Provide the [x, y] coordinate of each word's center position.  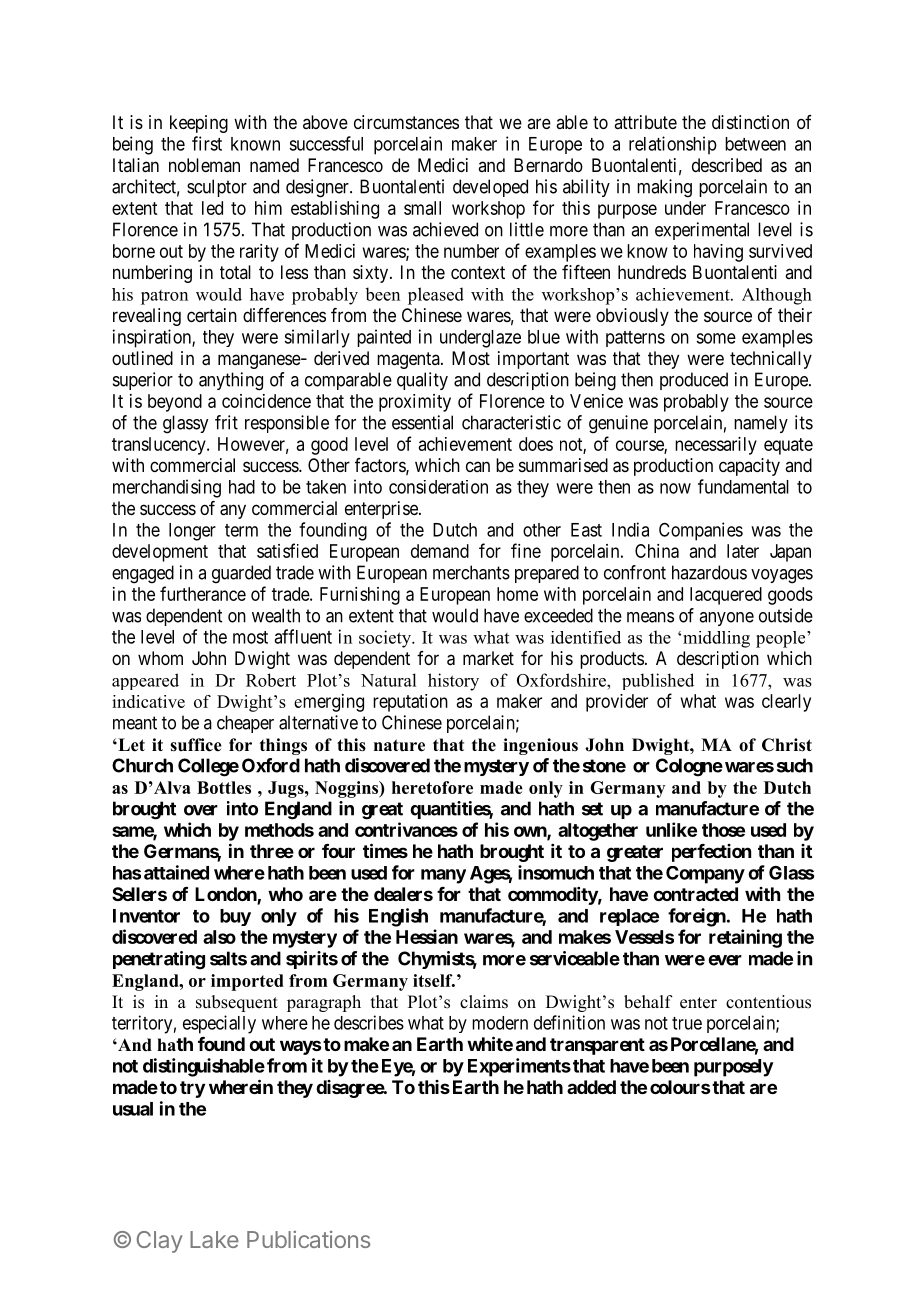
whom [160, 658]
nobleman [204, 165]
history [453, 682]
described [727, 165]
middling [716, 639]
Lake [214, 1239]
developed [490, 188]
